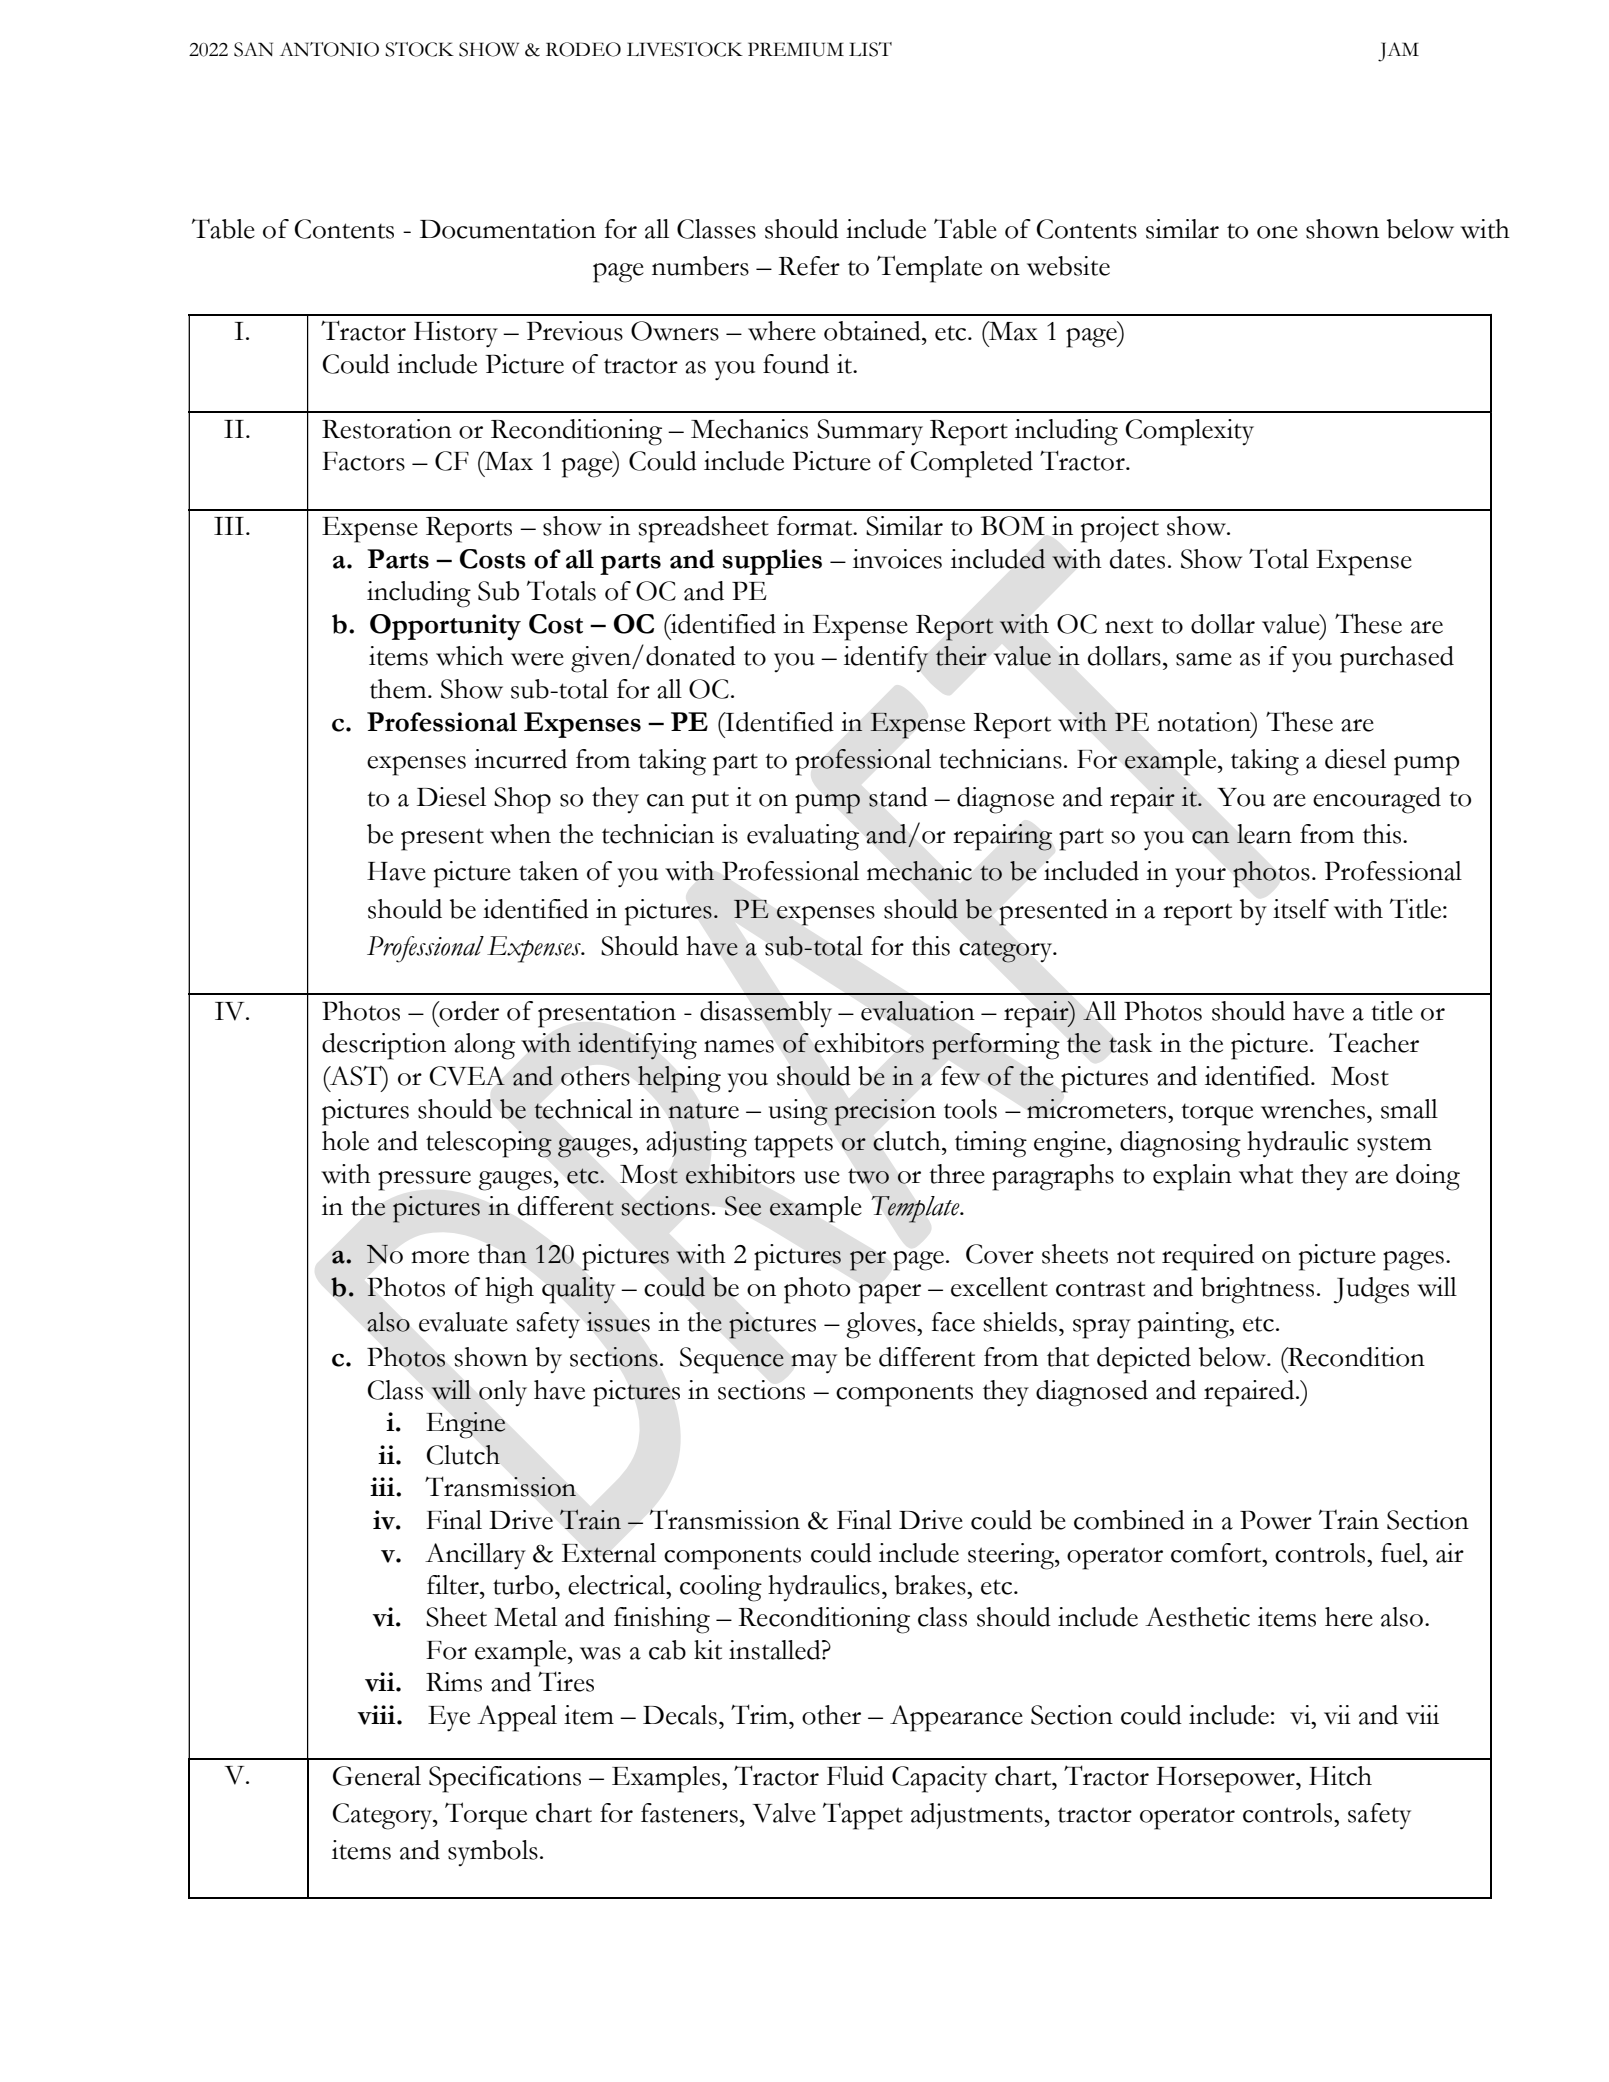  Describe the element at coordinates (377, 1776) in the screenshot. I see `General` at that location.
